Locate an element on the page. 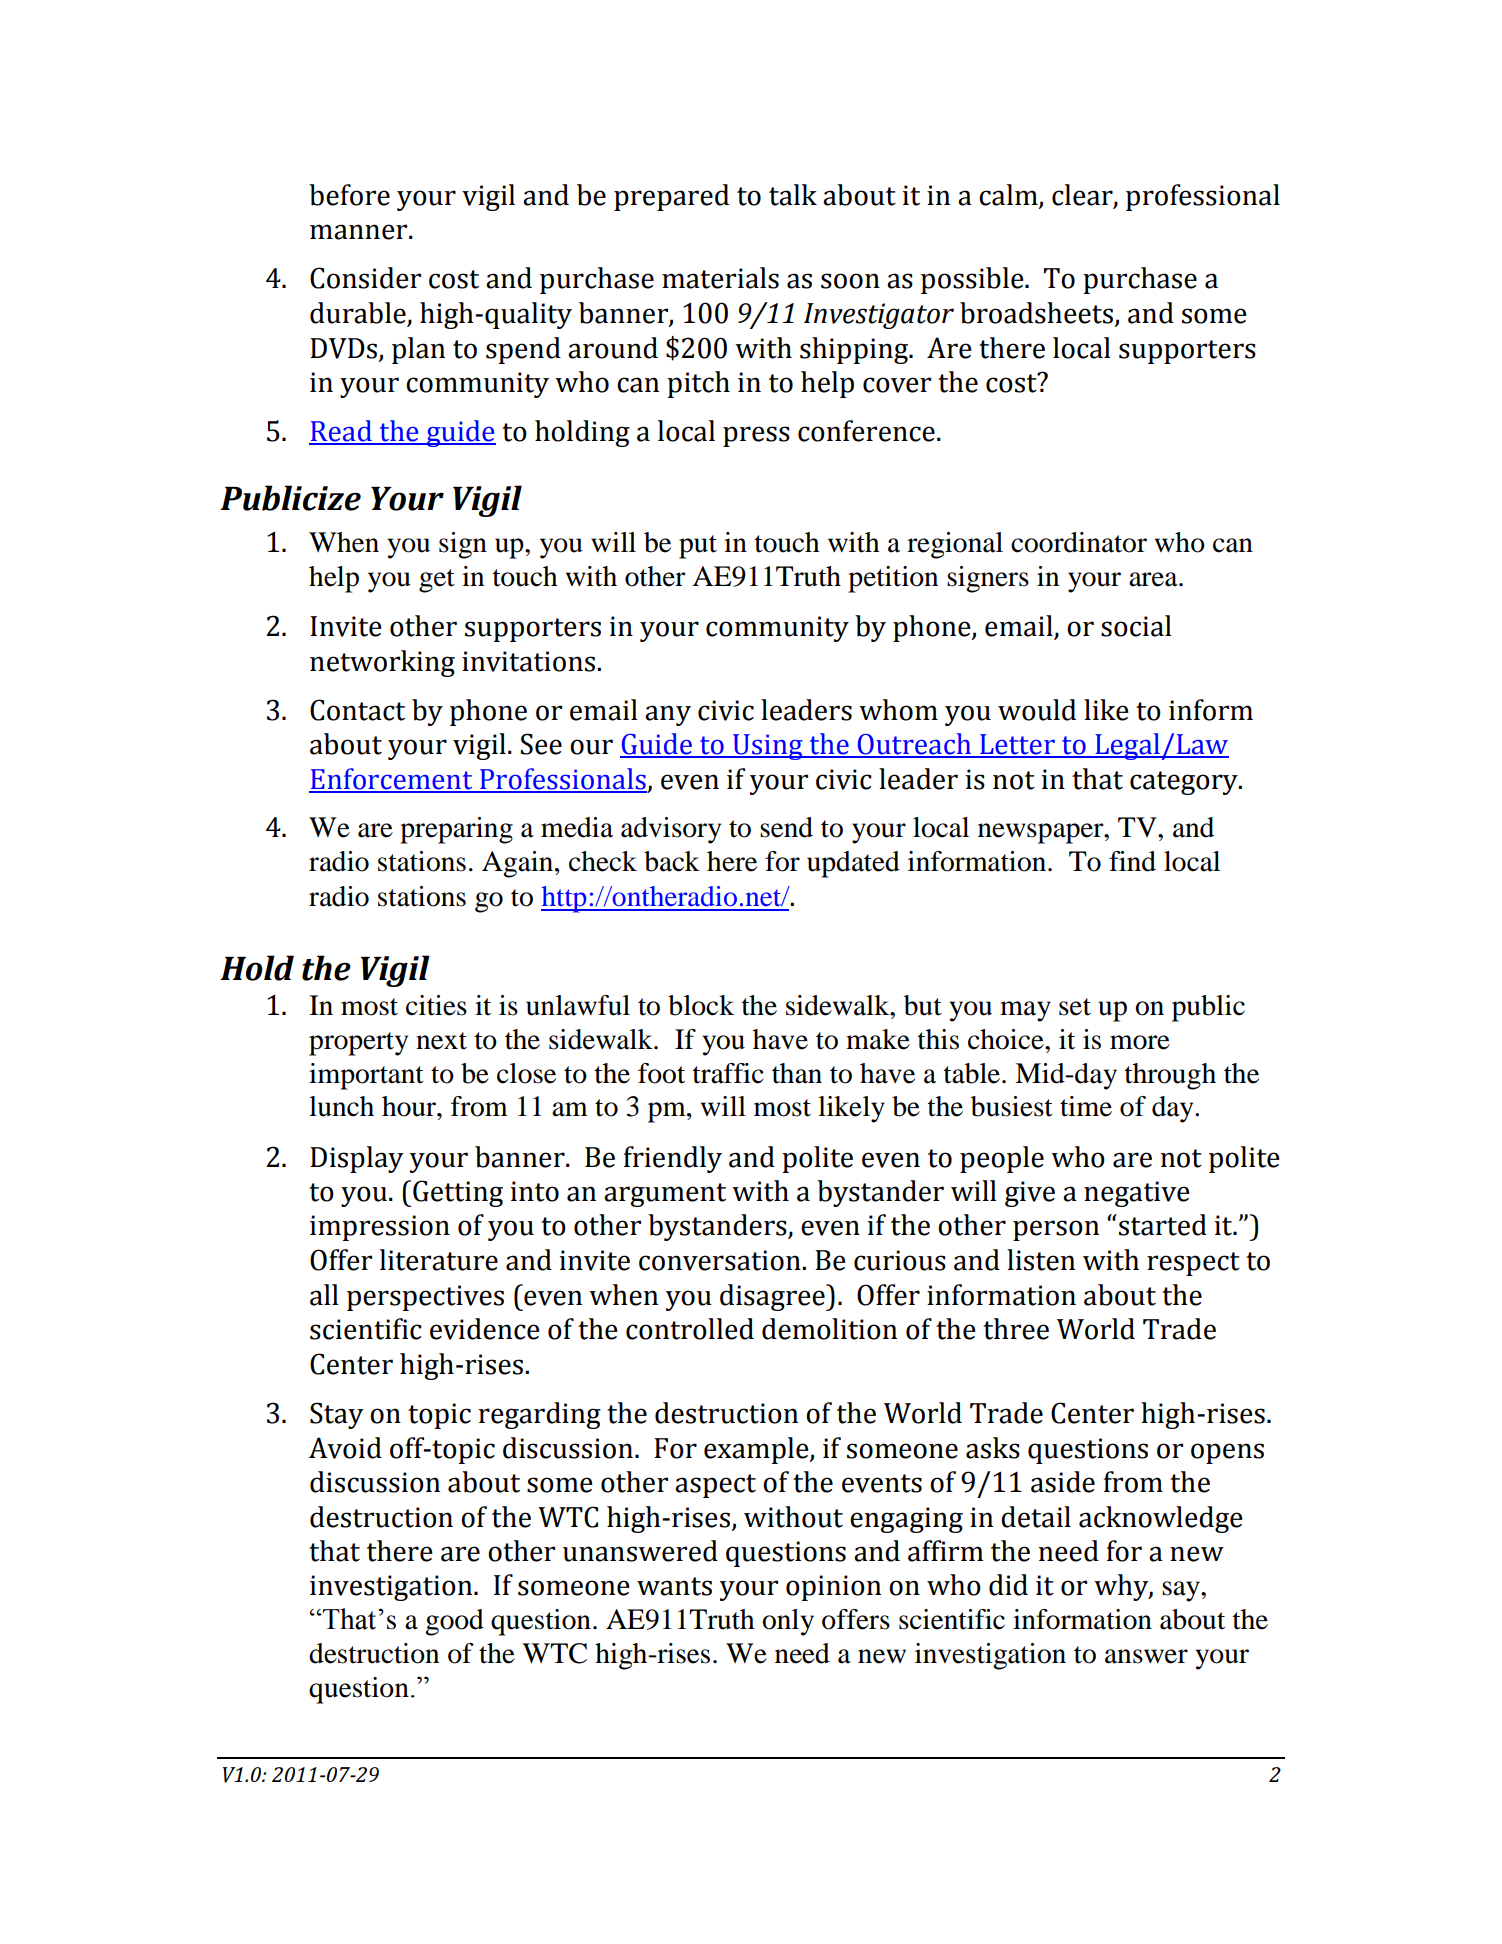 The height and width of the page is (1944, 1502). preparing is located at coordinates (456, 830).
